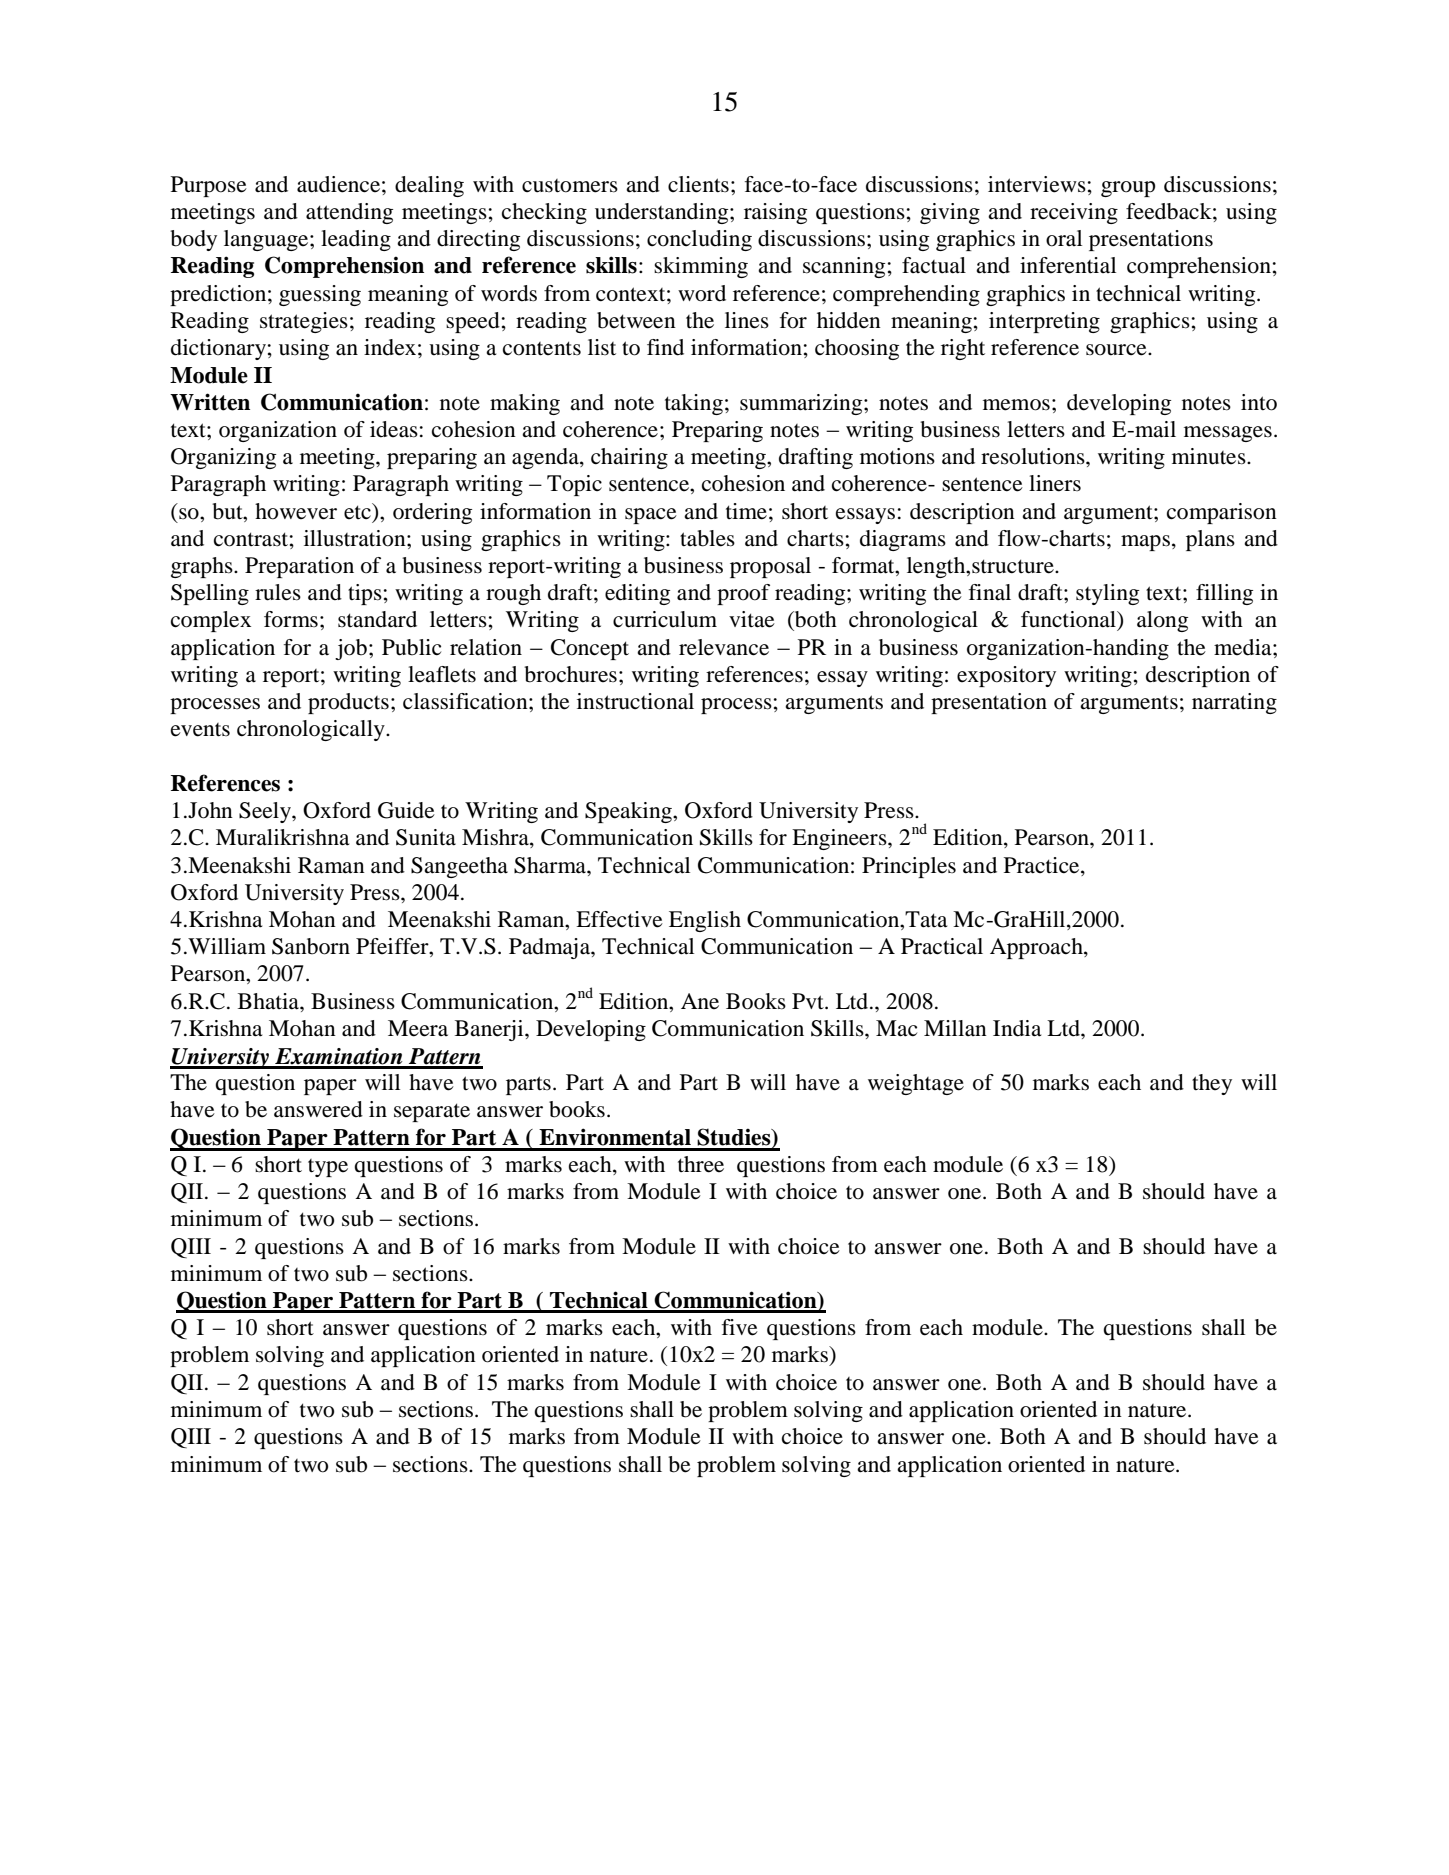 The image size is (1449, 1875). I want to click on proof, so click(743, 594).
